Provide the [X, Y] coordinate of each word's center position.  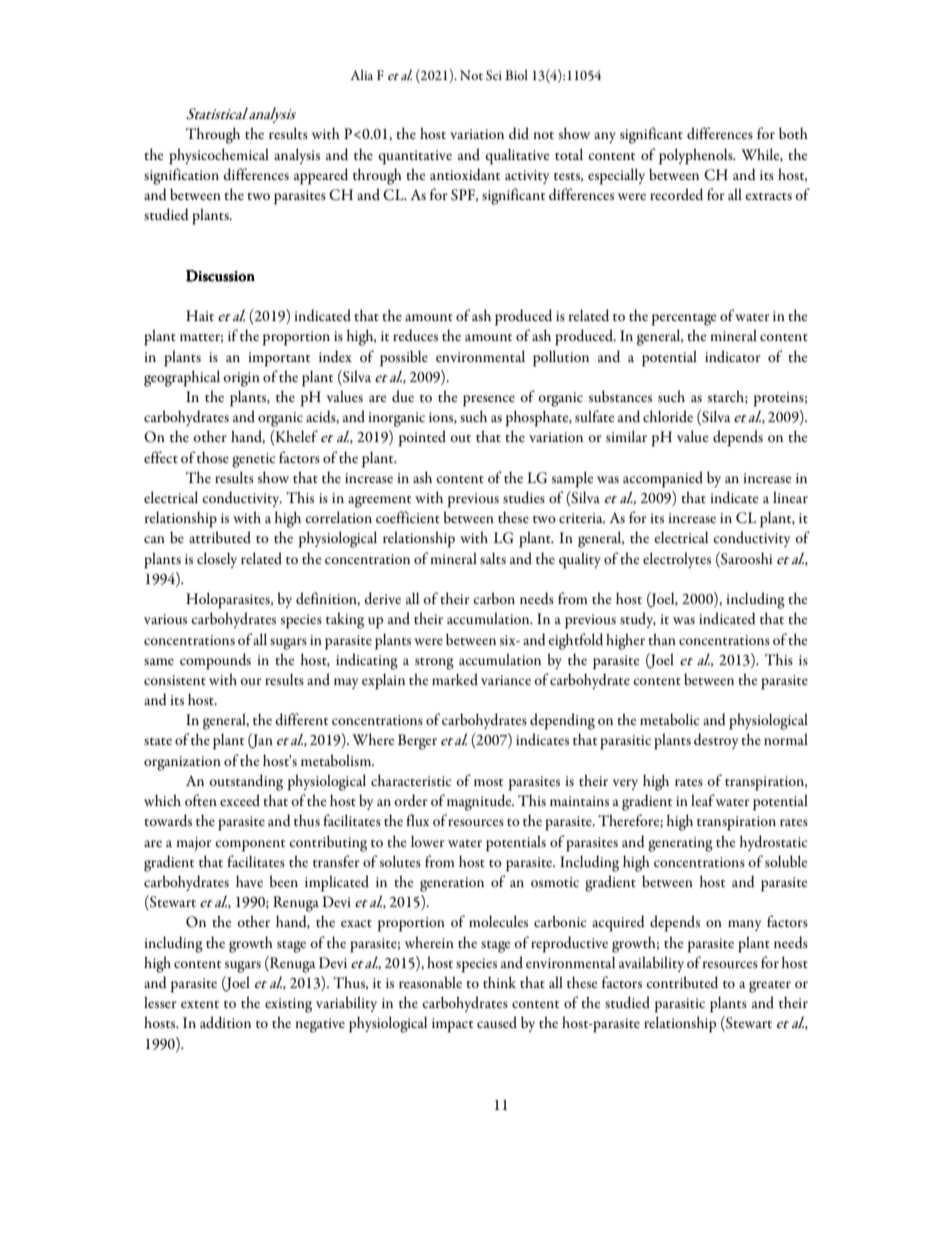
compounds [215, 661]
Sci [494, 75]
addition [225, 1022]
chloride [668, 416]
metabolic [670, 719]
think [499, 982]
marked [455, 679]
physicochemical [219, 156]
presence [489, 401]
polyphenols [697, 156]
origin [241, 379]
